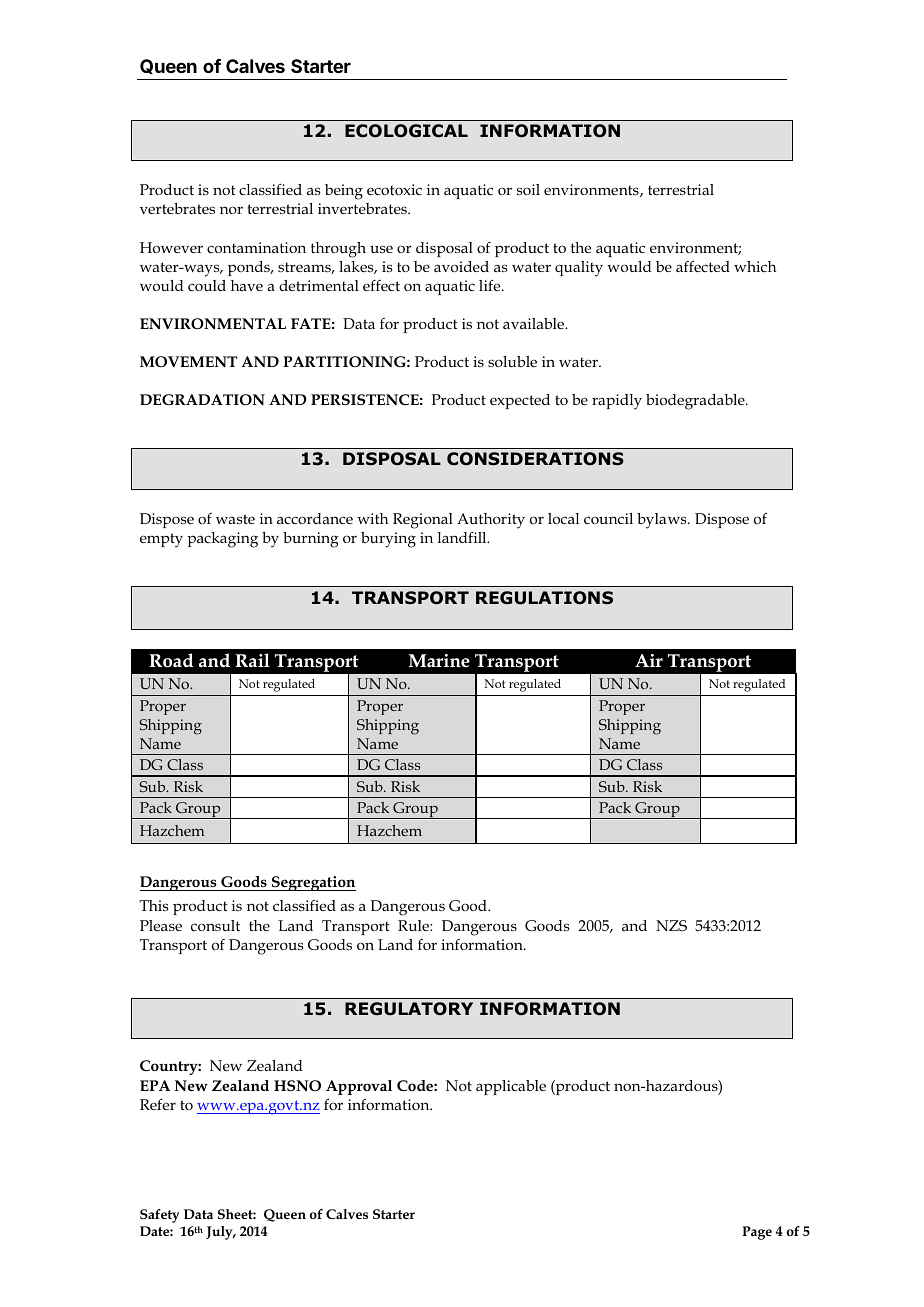 The image size is (924, 1307). I want to click on Safety, so click(160, 1216).
